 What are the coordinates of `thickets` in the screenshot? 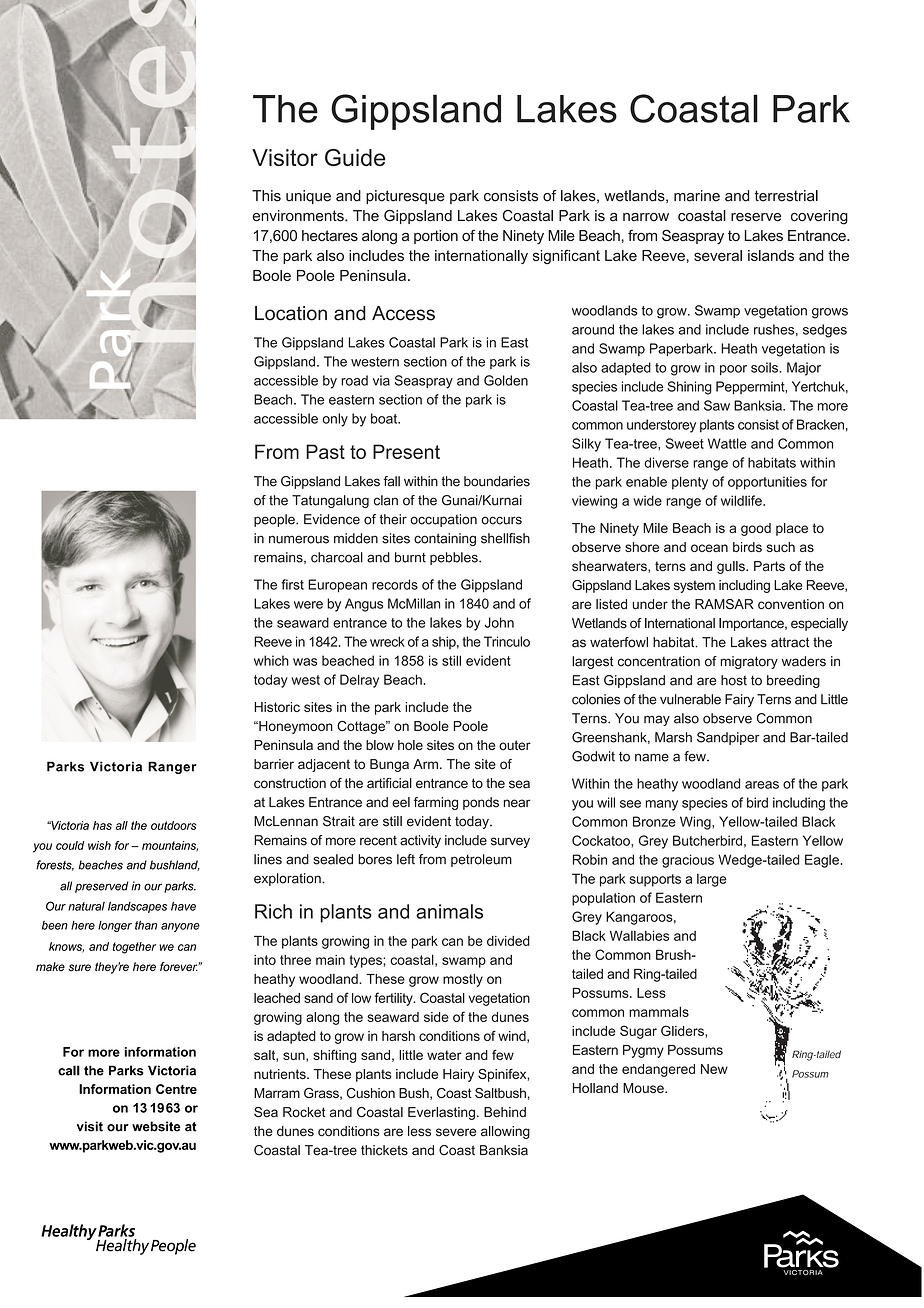 It's located at (384, 1150).
